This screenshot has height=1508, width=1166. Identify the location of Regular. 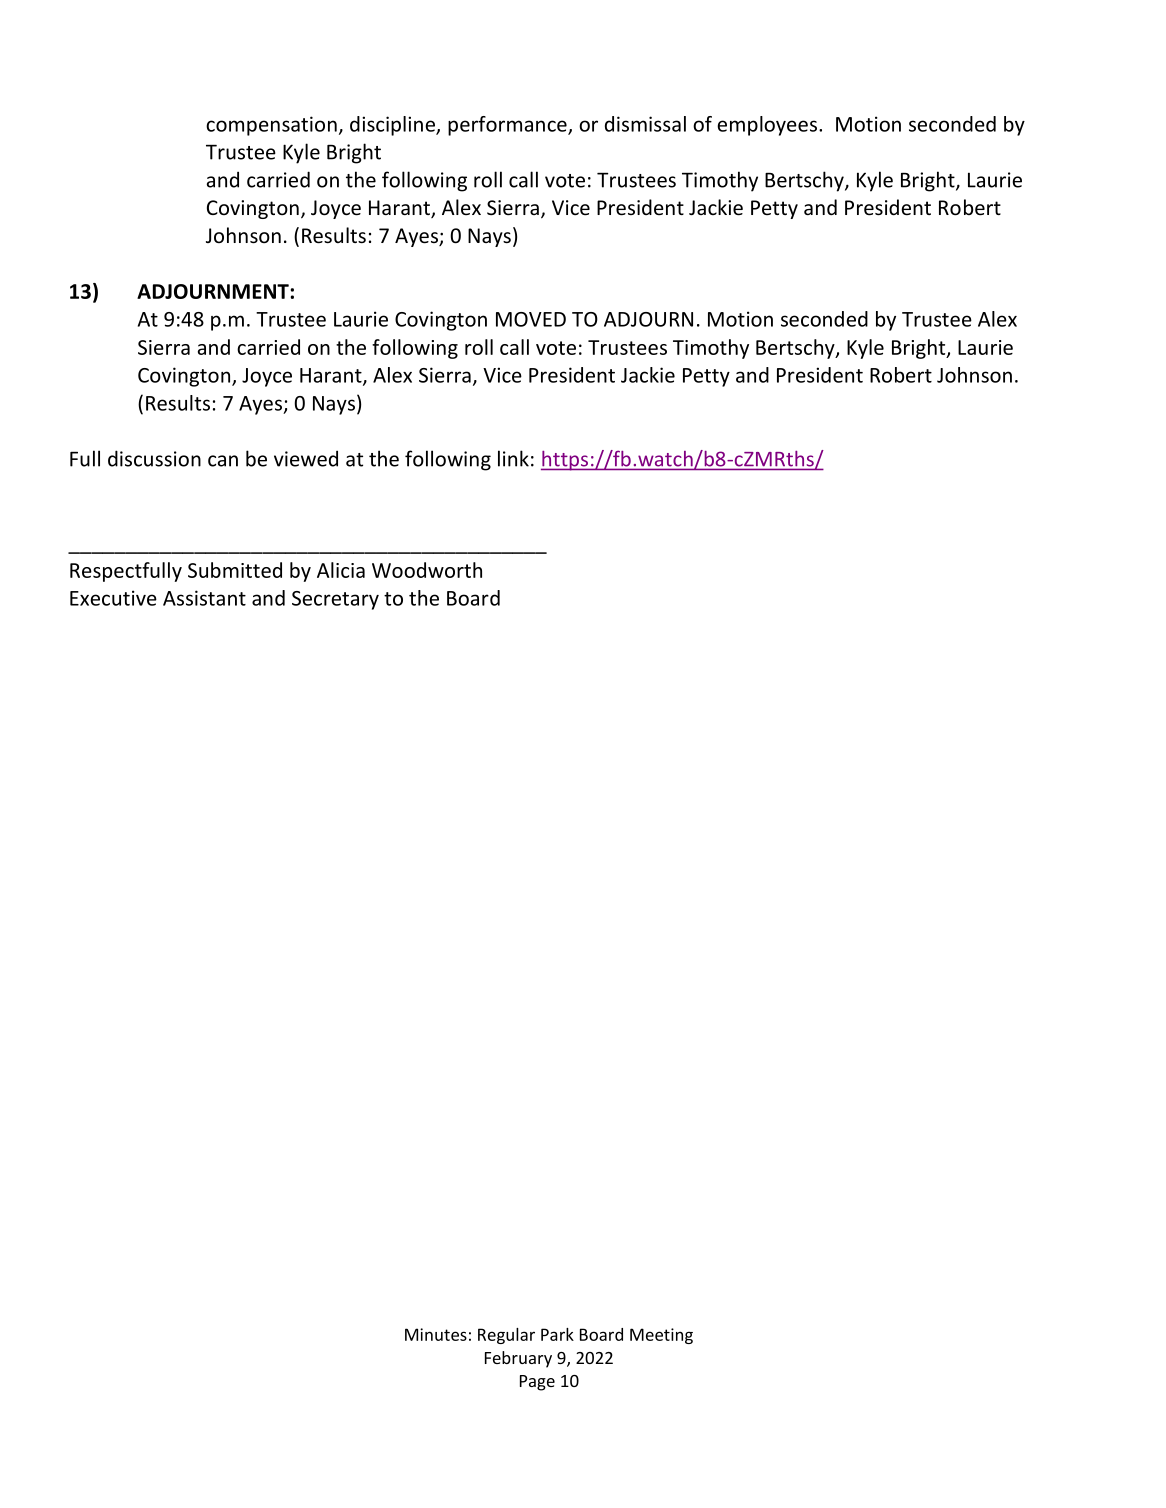
(506, 1336).
